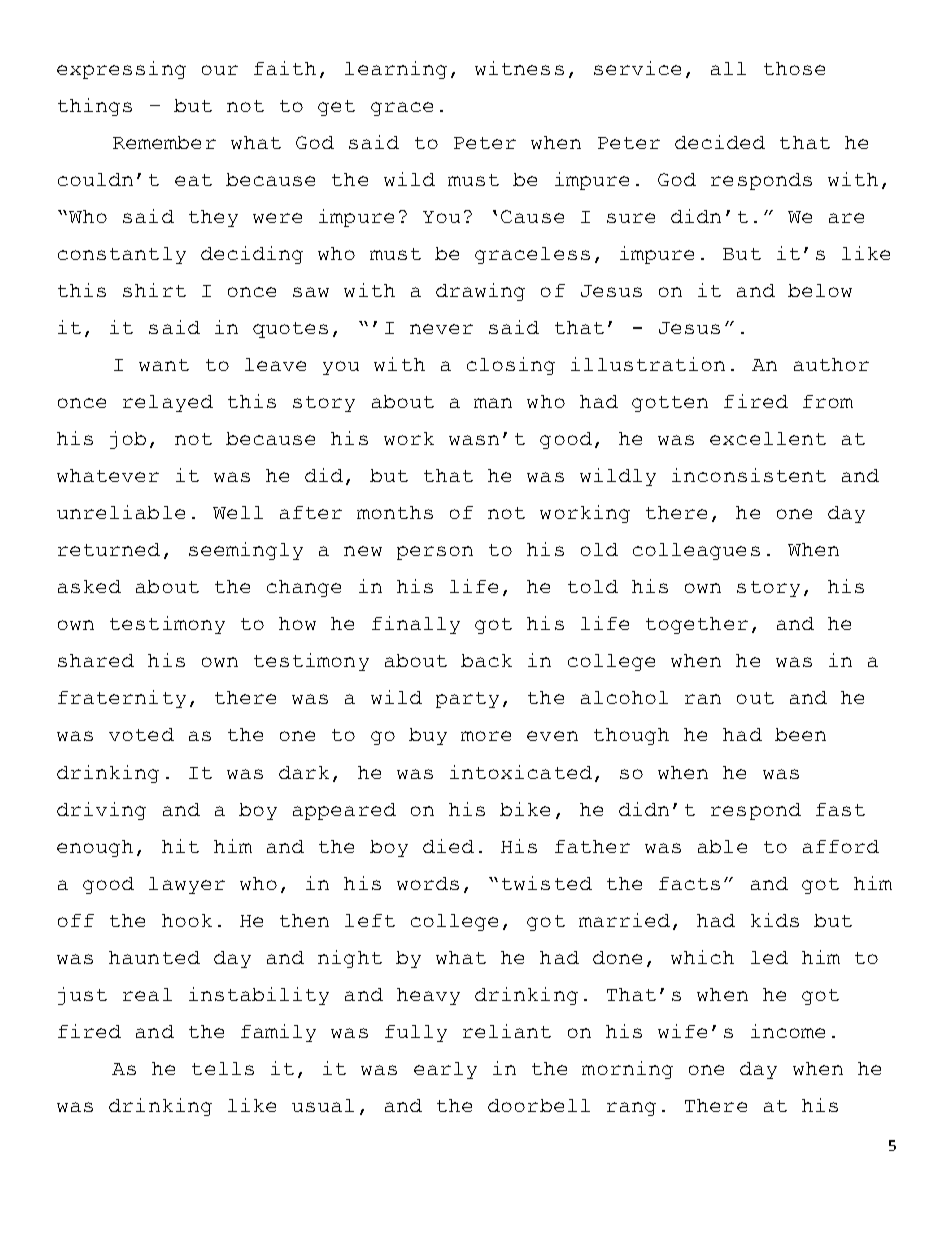 The width and height of the screenshot is (952, 1233). Describe the element at coordinates (396, 70) in the screenshot. I see `learning` at that location.
